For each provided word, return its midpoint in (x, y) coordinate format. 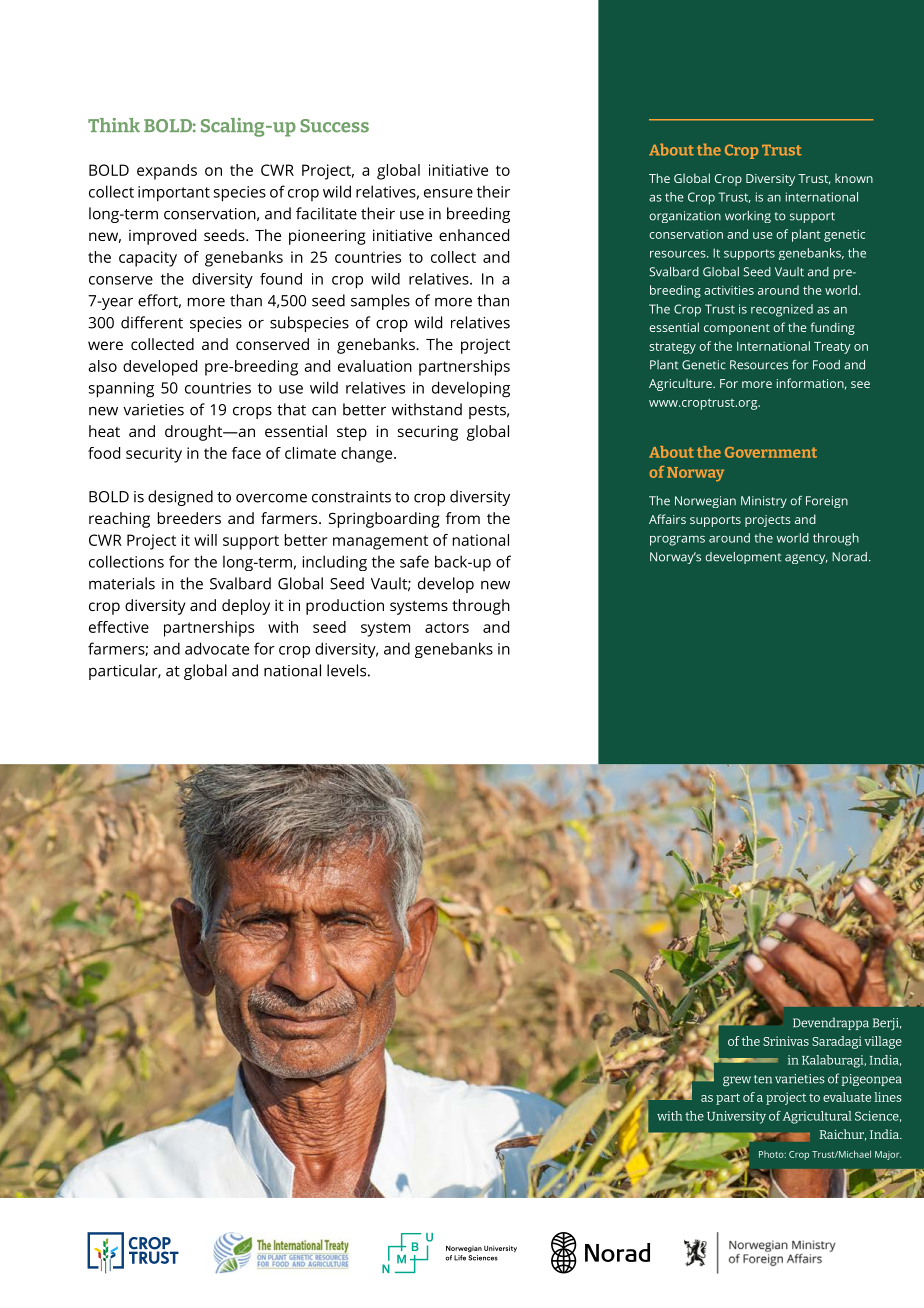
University (736, 1117)
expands (167, 172)
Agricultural (817, 1117)
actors (447, 627)
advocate (217, 648)
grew (737, 1081)
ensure (448, 193)
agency (806, 559)
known (854, 178)
